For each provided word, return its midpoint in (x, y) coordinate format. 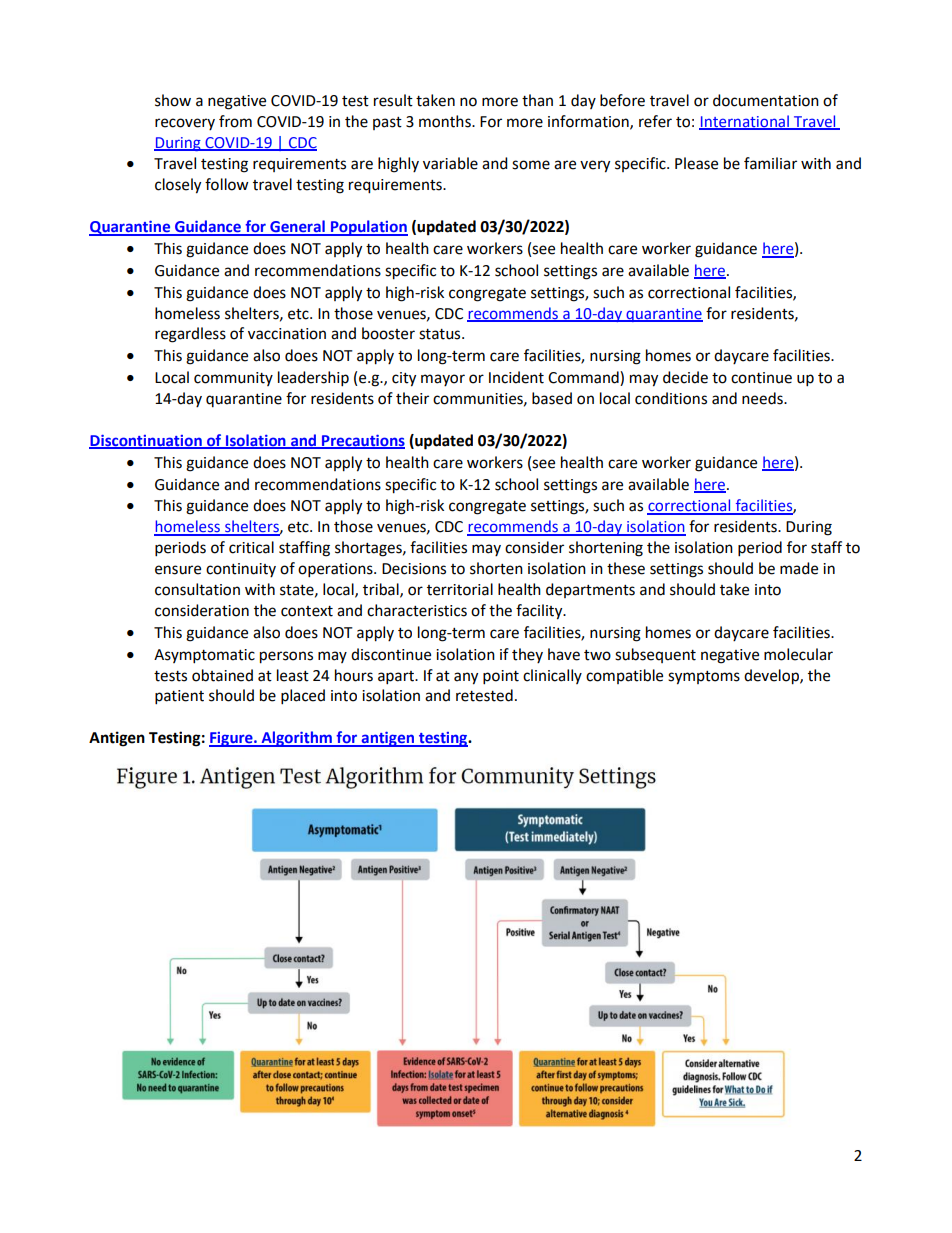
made (799, 568)
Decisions (414, 569)
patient (179, 697)
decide (685, 377)
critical (251, 547)
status (441, 334)
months (446, 121)
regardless (190, 335)
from (235, 121)
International (745, 122)
